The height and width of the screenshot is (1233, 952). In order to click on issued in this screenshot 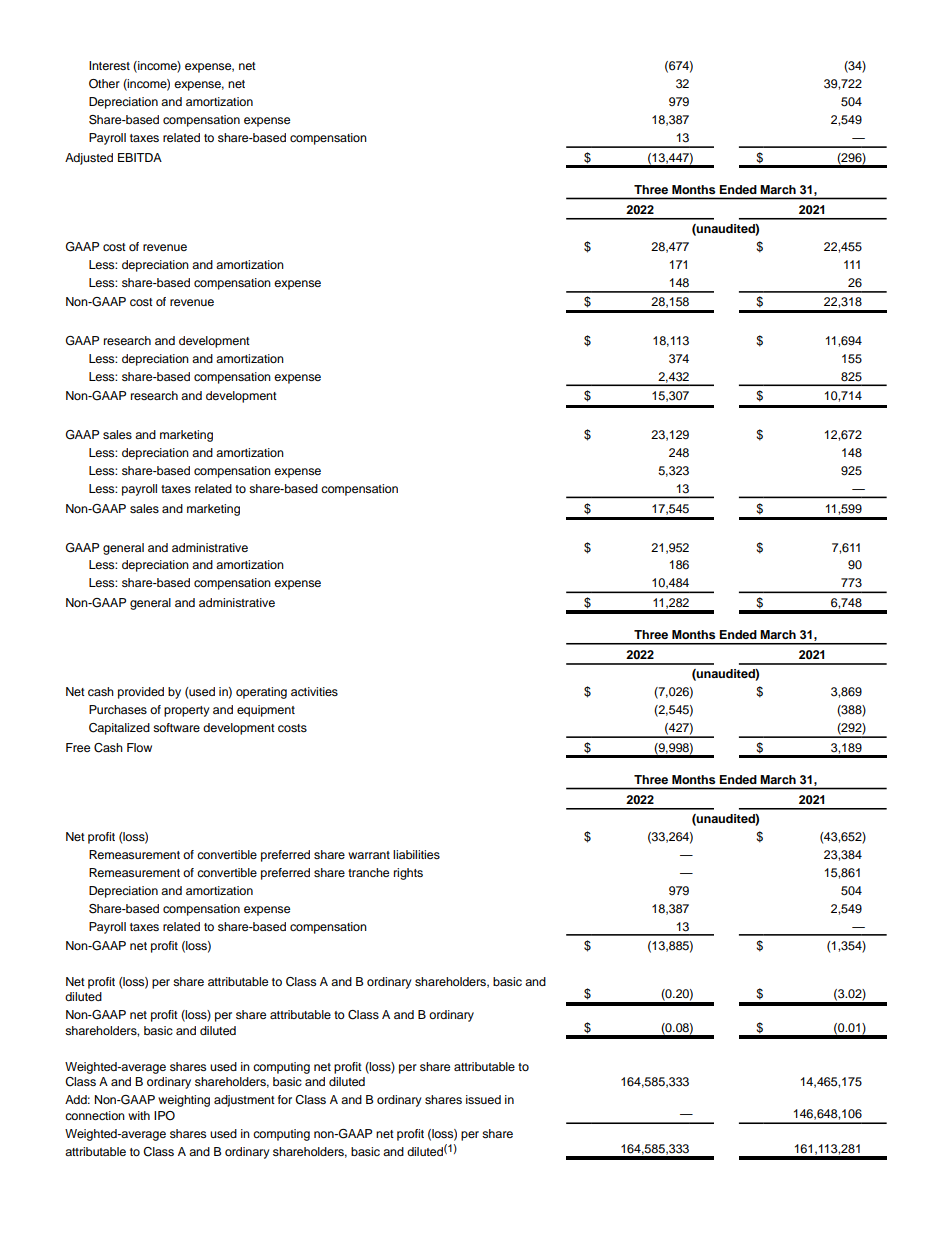, I will do `click(483, 1099)`.
